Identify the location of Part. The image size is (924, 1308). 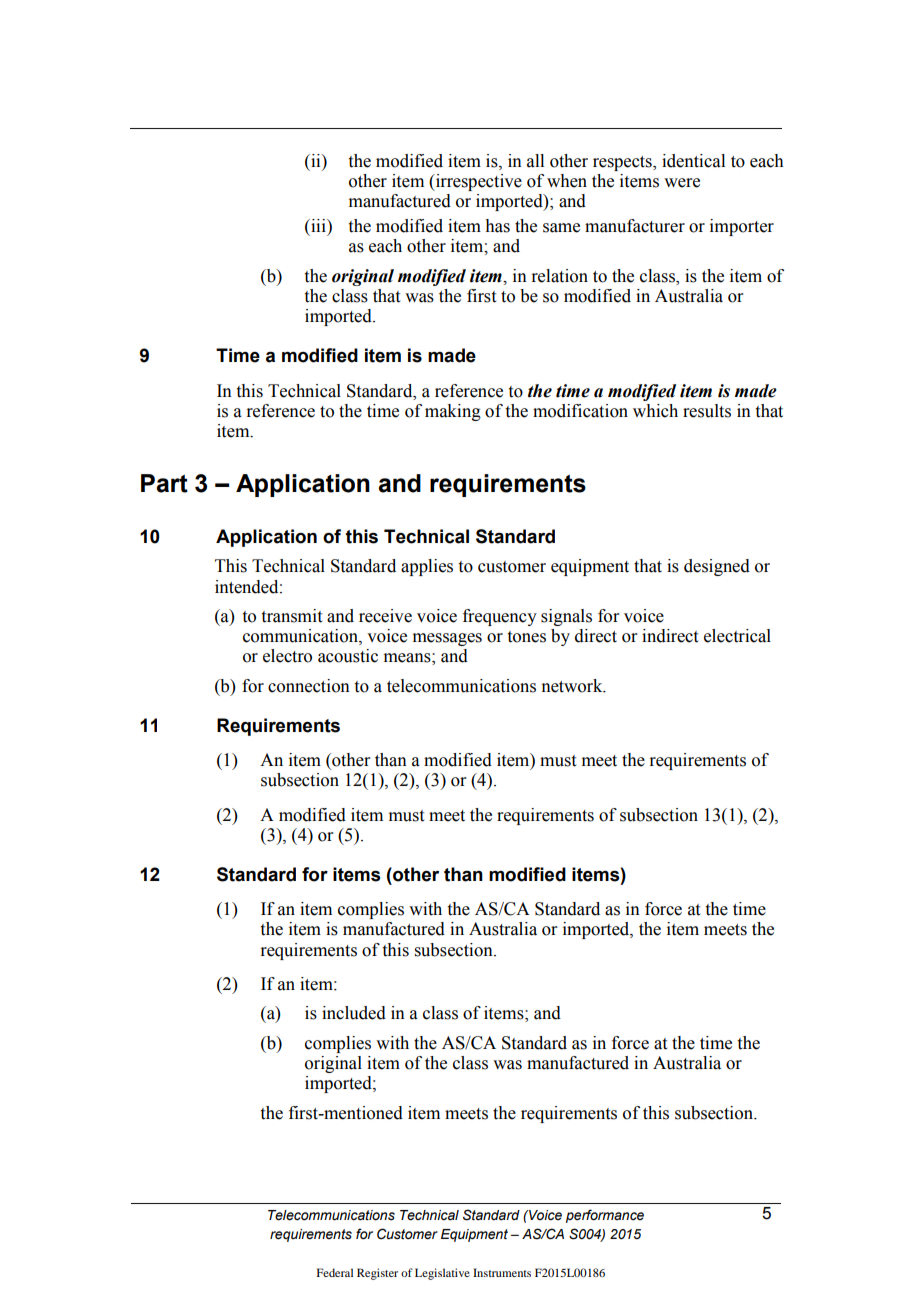
(164, 483).
